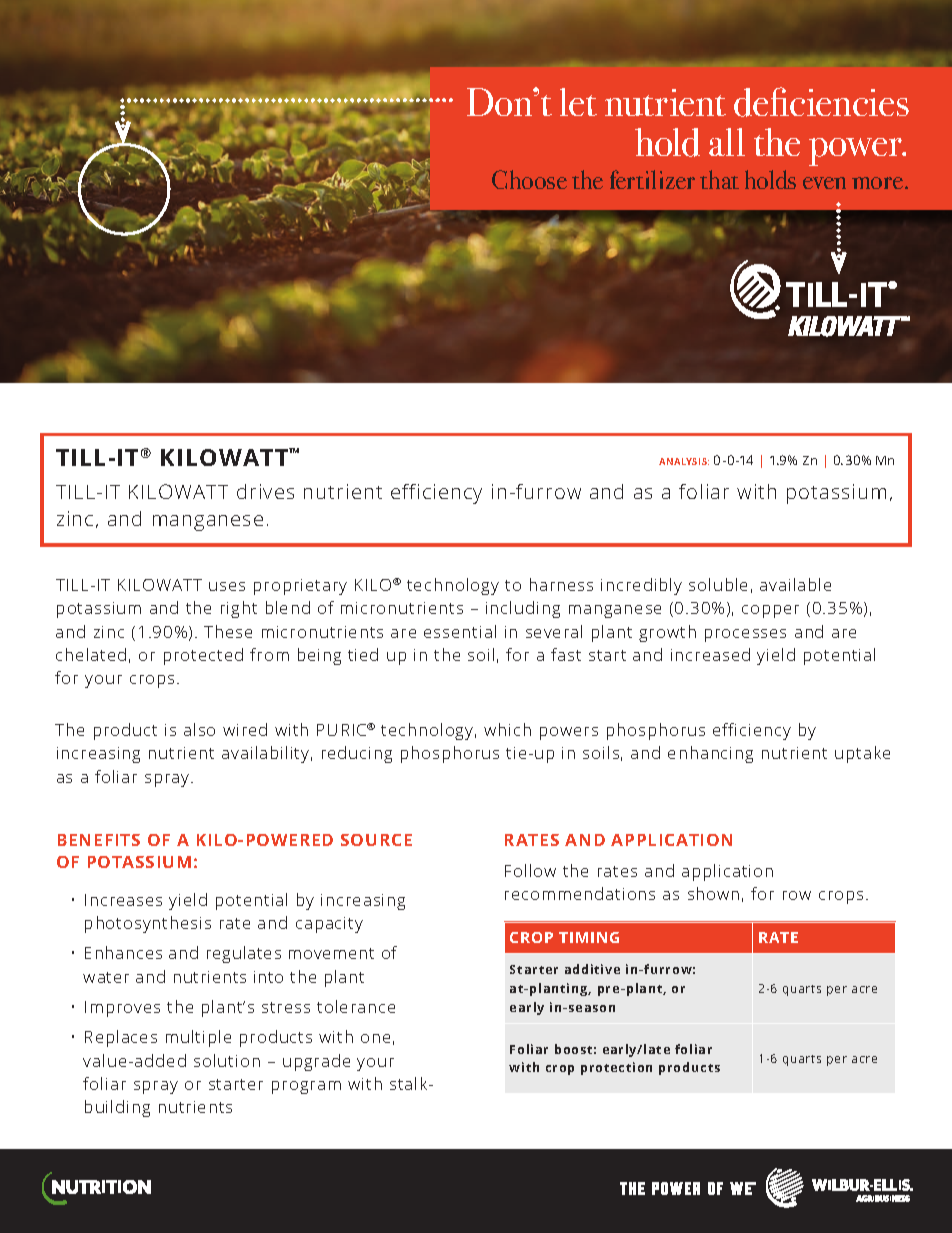  What do you see at coordinates (507, 729) in the screenshot?
I see `which` at bounding box center [507, 729].
